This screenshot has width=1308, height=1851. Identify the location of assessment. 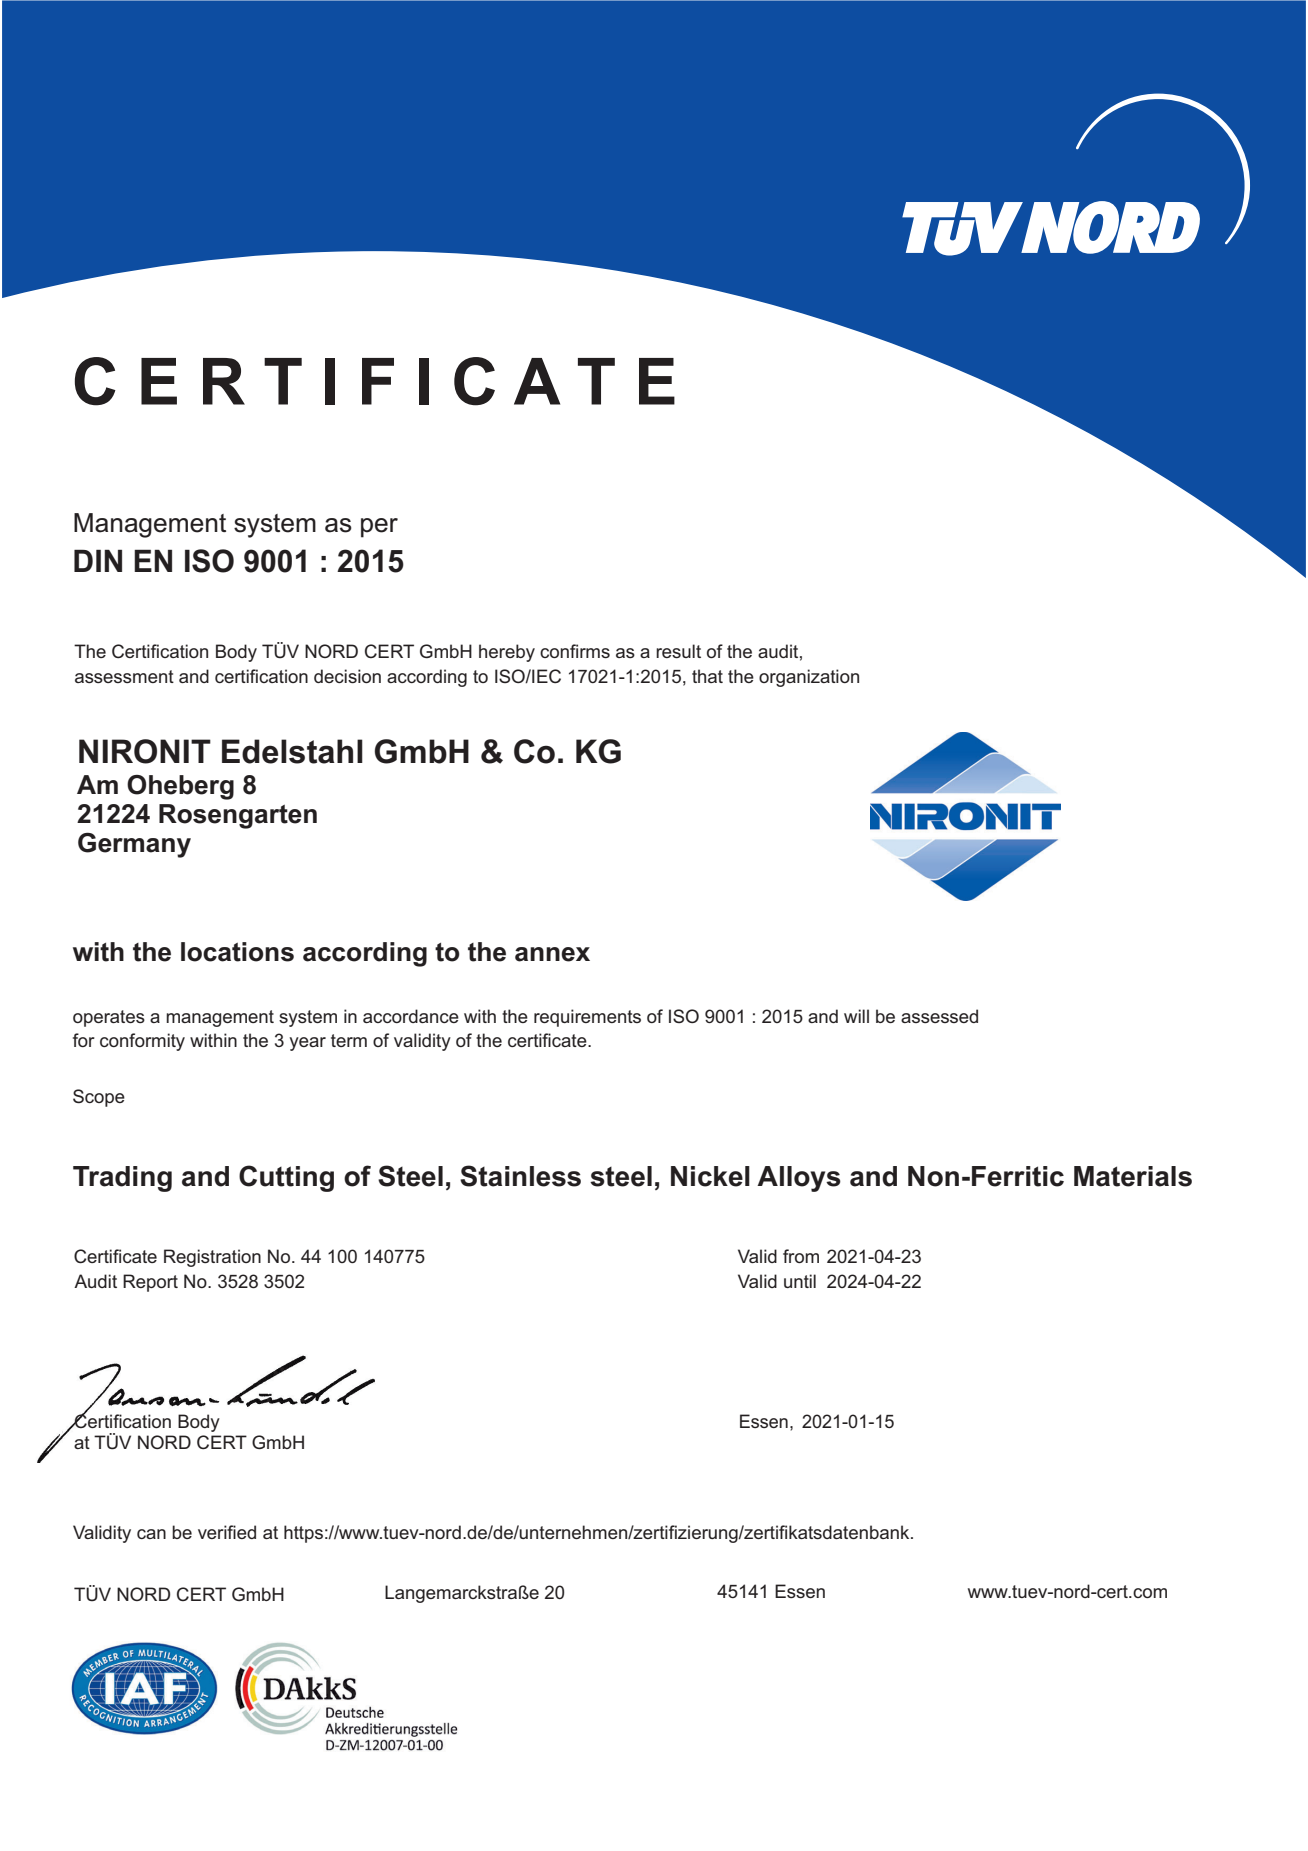
(124, 676).
